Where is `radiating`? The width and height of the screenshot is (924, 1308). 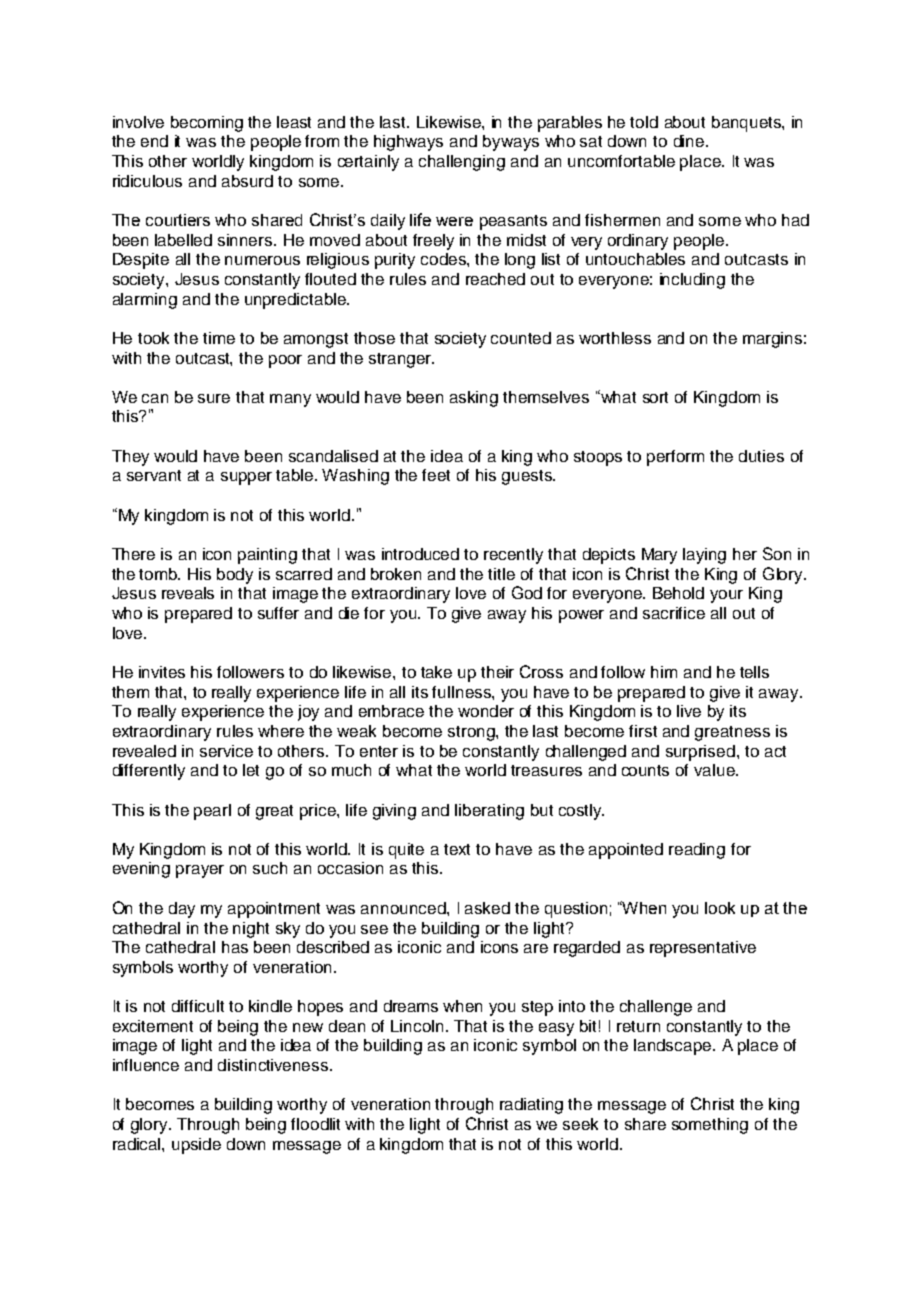 radiating is located at coordinates (531, 1106).
